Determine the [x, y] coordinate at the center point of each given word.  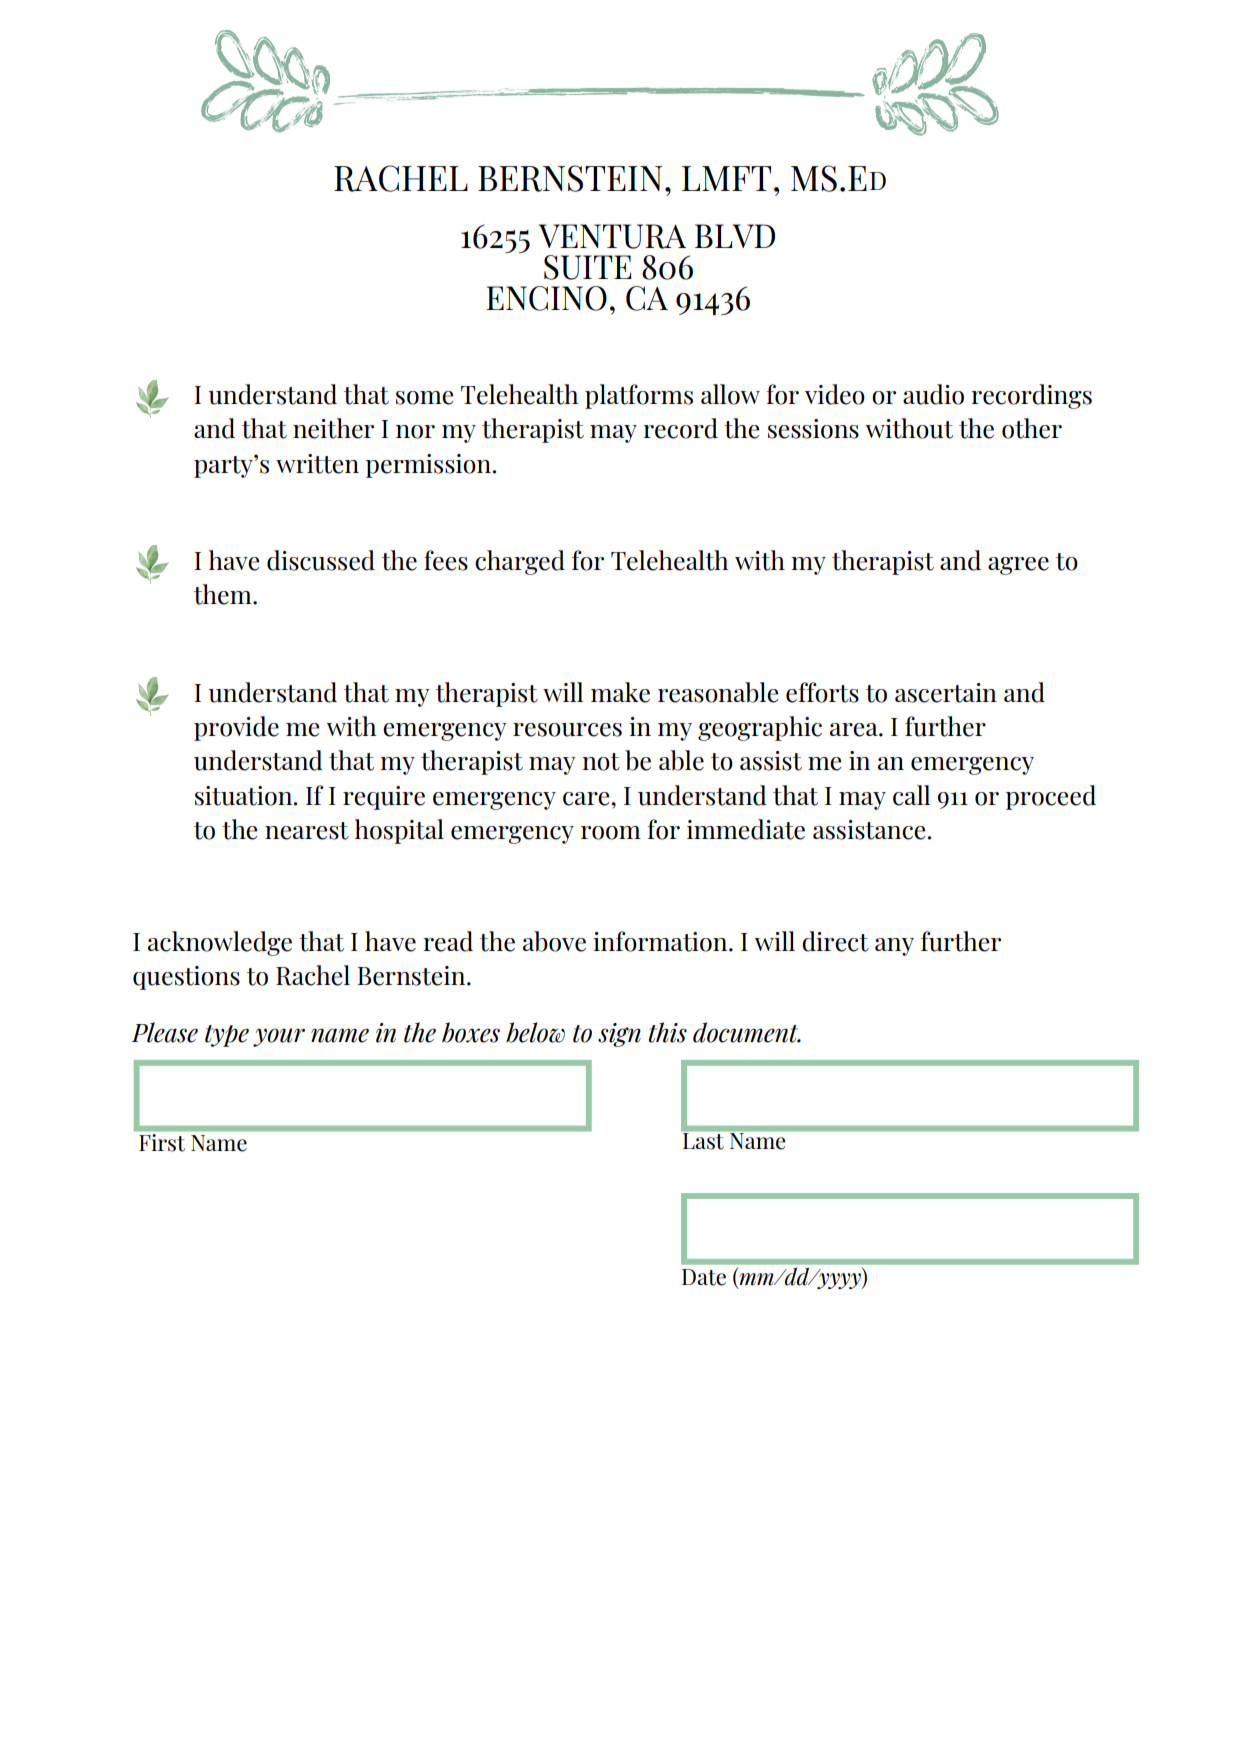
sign [619, 1035]
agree [1018, 566]
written [317, 464]
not [601, 762]
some [424, 398]
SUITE [588, 267]
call [911, 795]
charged [520, 562]
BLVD [735, 236]
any [894, 947]
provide [236, 728]
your [279, 1037]
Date [704, 1277]
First [162, 1142]
